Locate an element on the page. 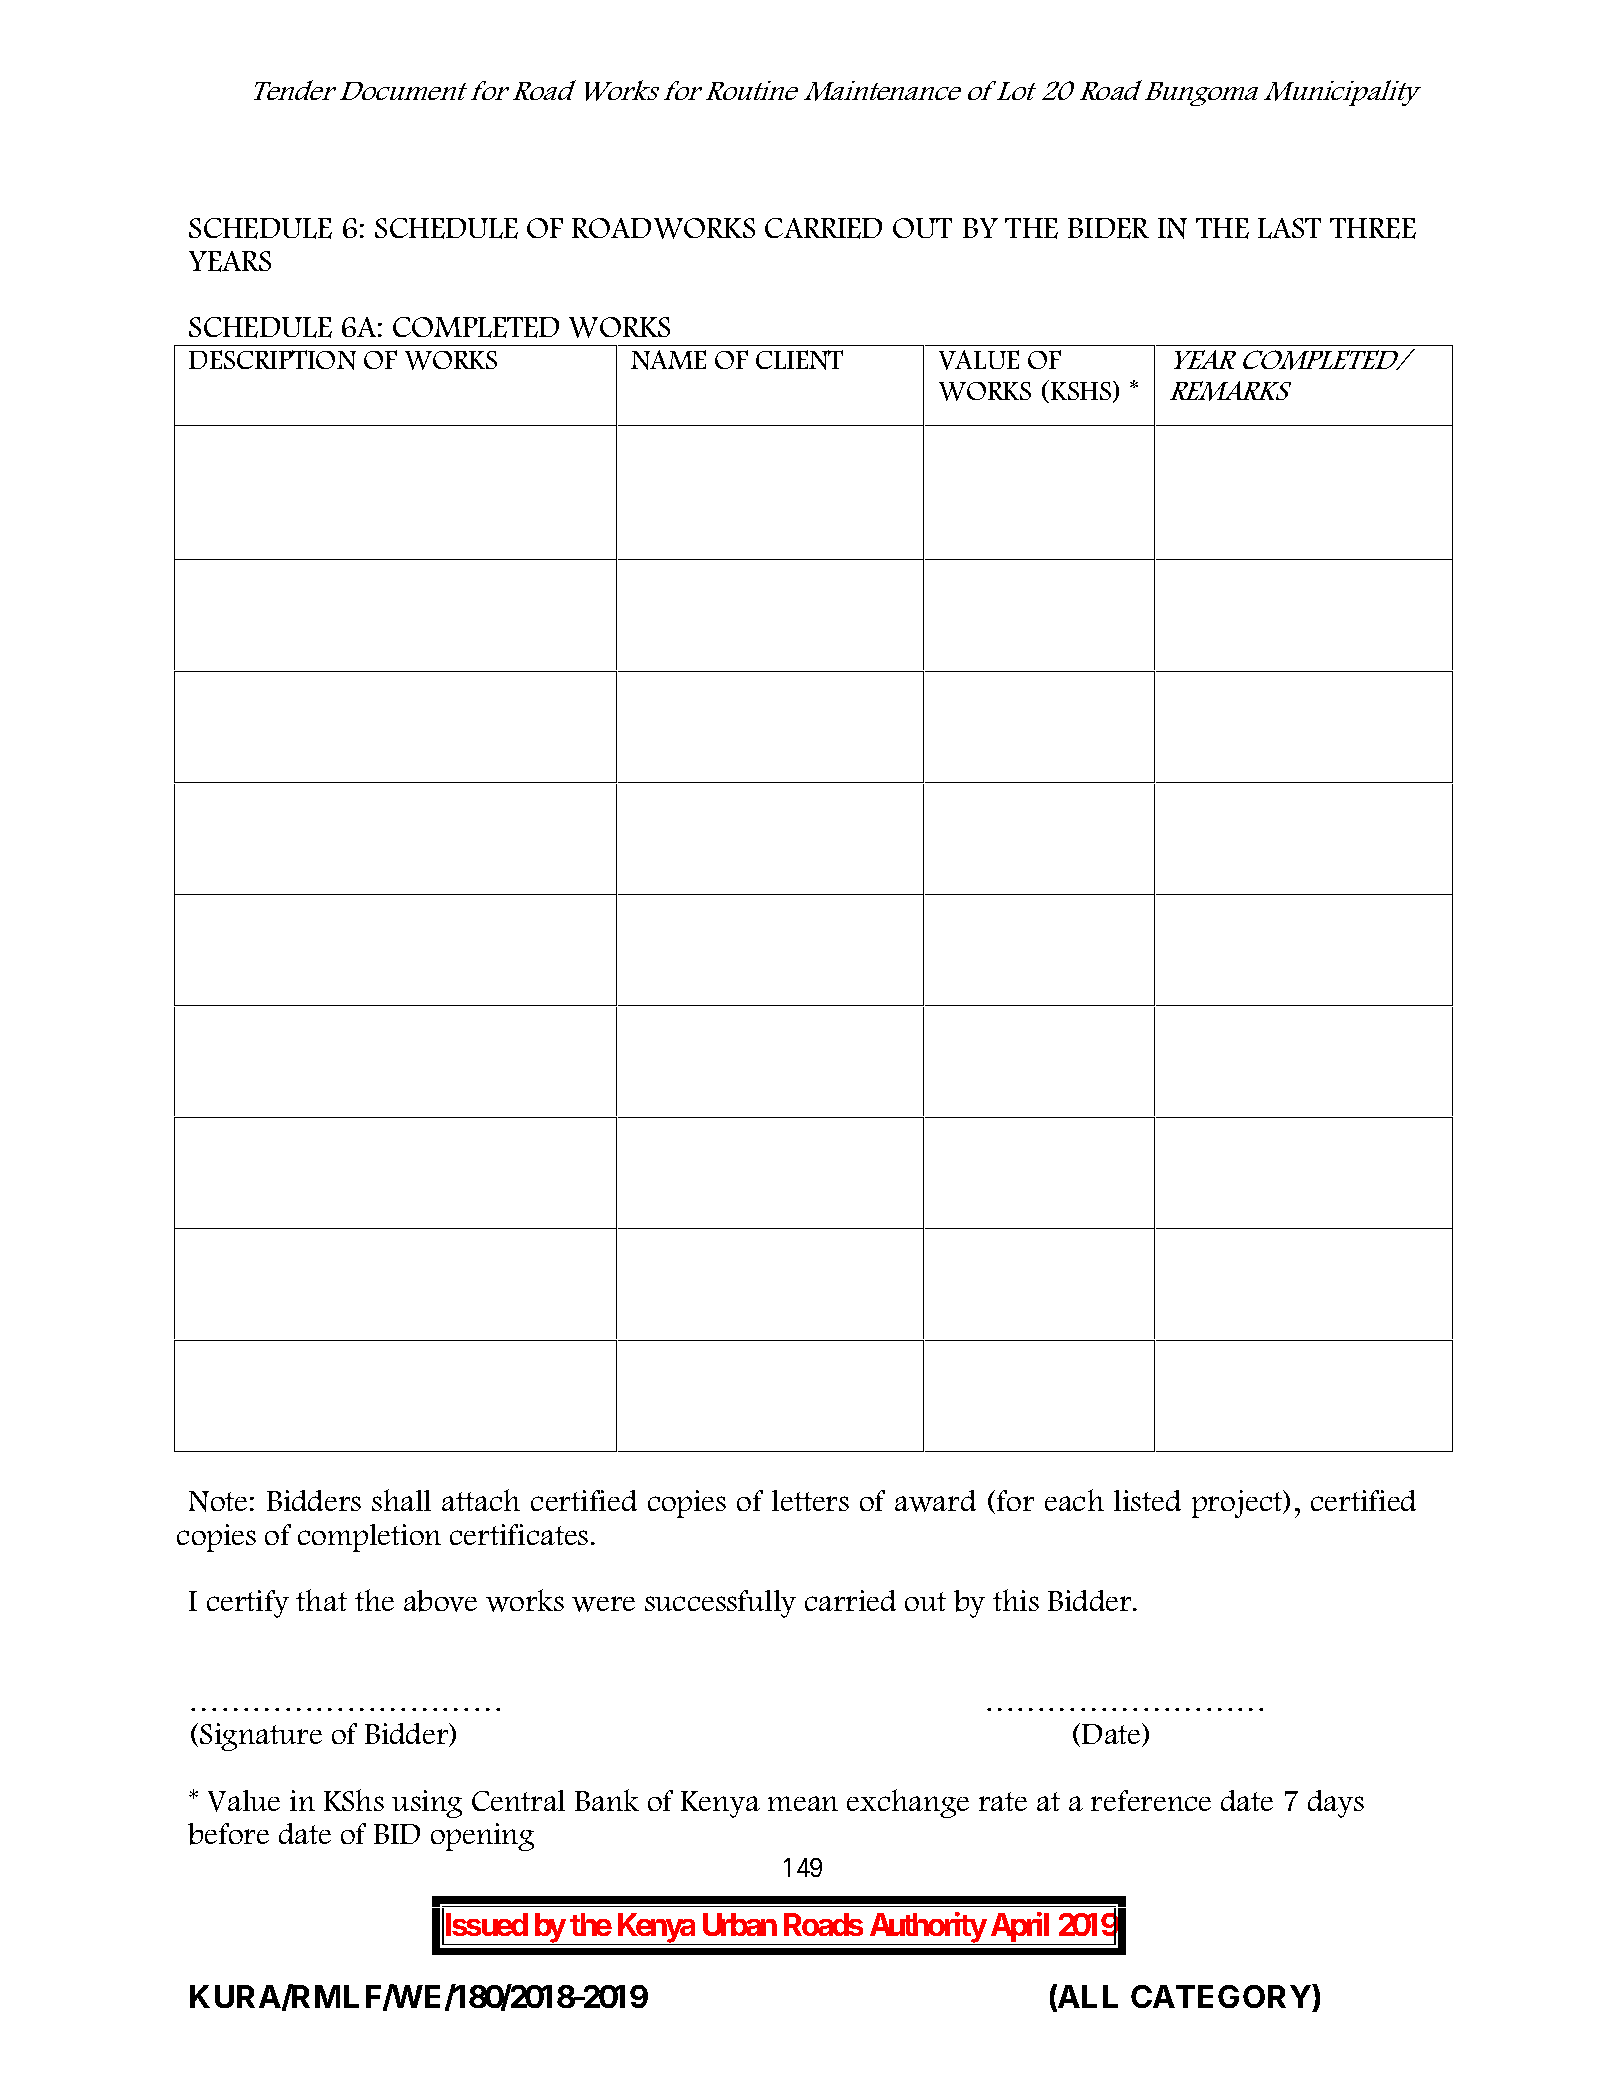  THREE is located at coordinates (1373, 228).
